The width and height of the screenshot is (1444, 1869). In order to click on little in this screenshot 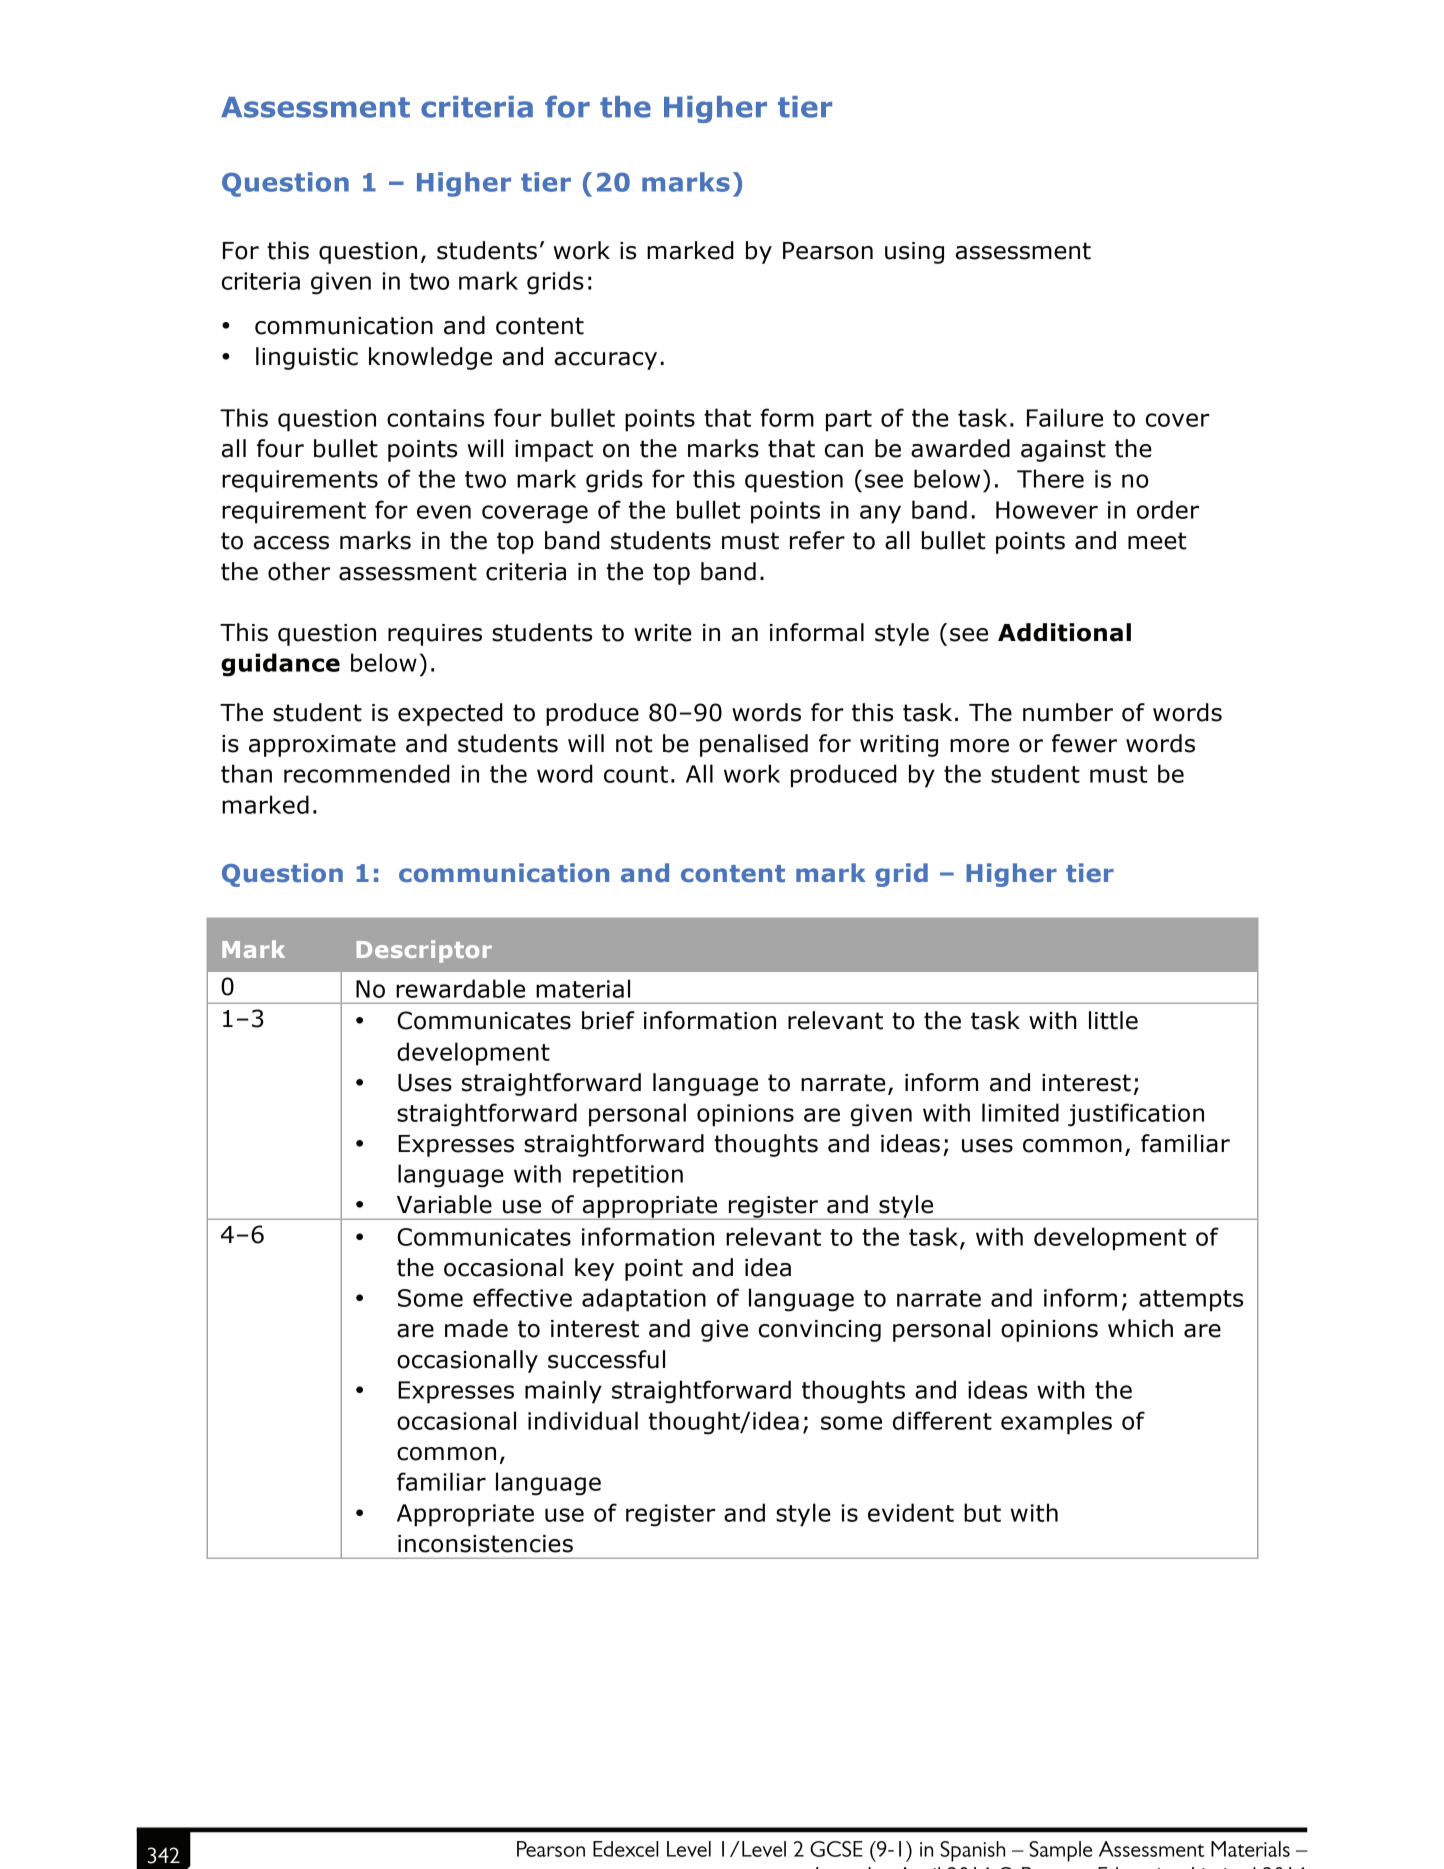, I will do `click(1113, 1020)`.
